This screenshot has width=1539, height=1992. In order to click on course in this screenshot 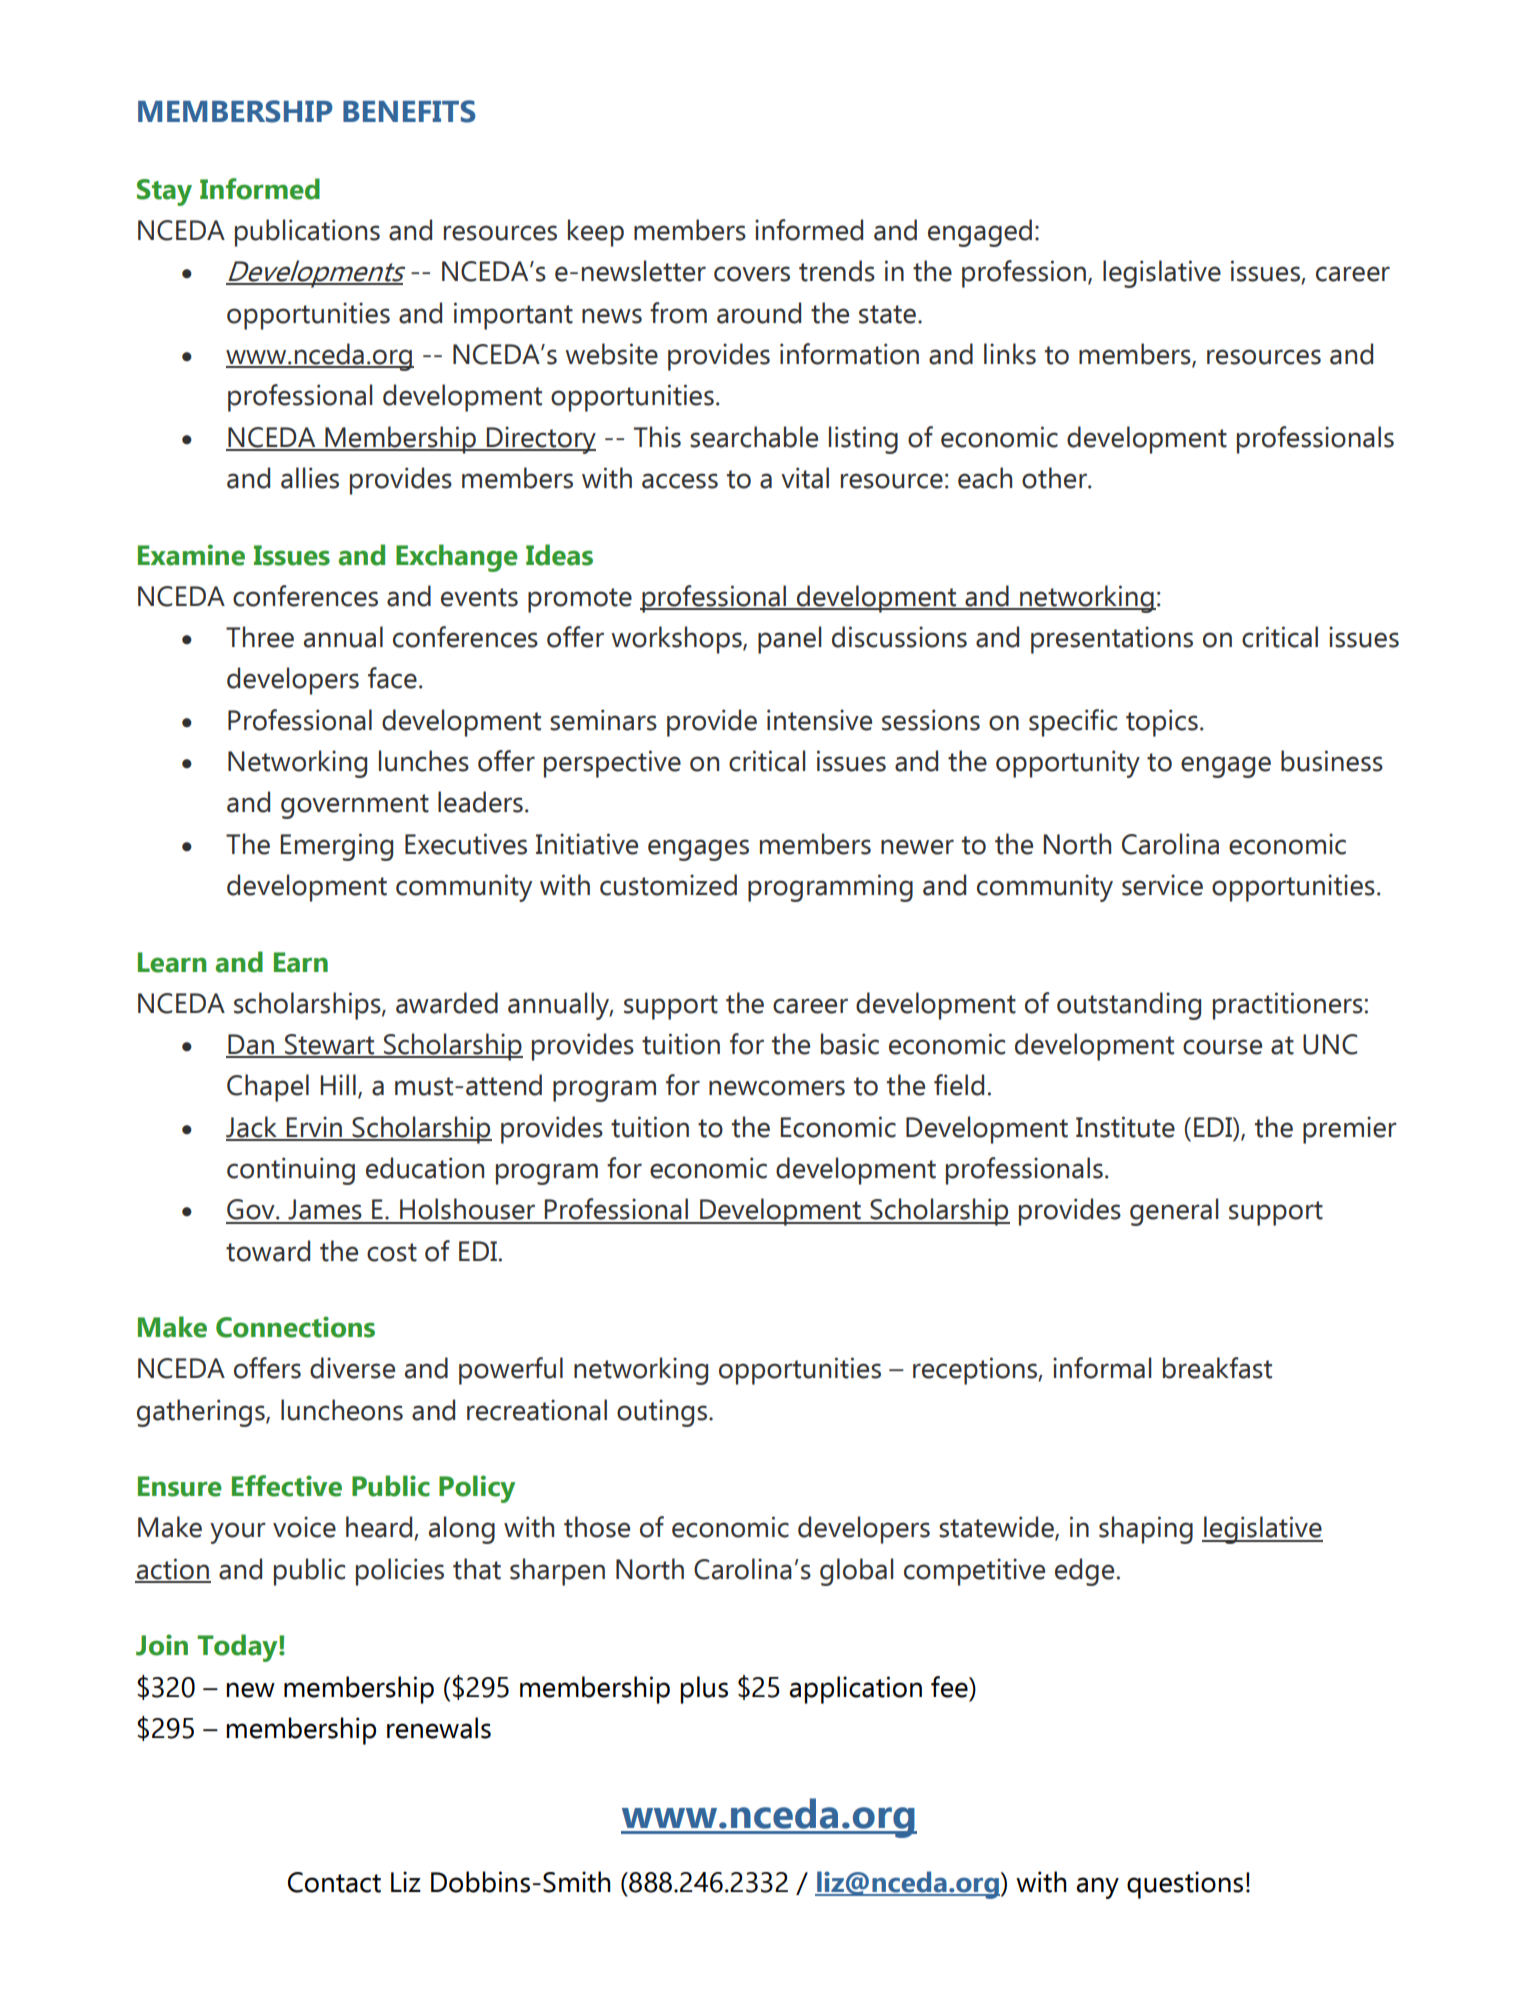, I will do `click(1222, 1047)`.
